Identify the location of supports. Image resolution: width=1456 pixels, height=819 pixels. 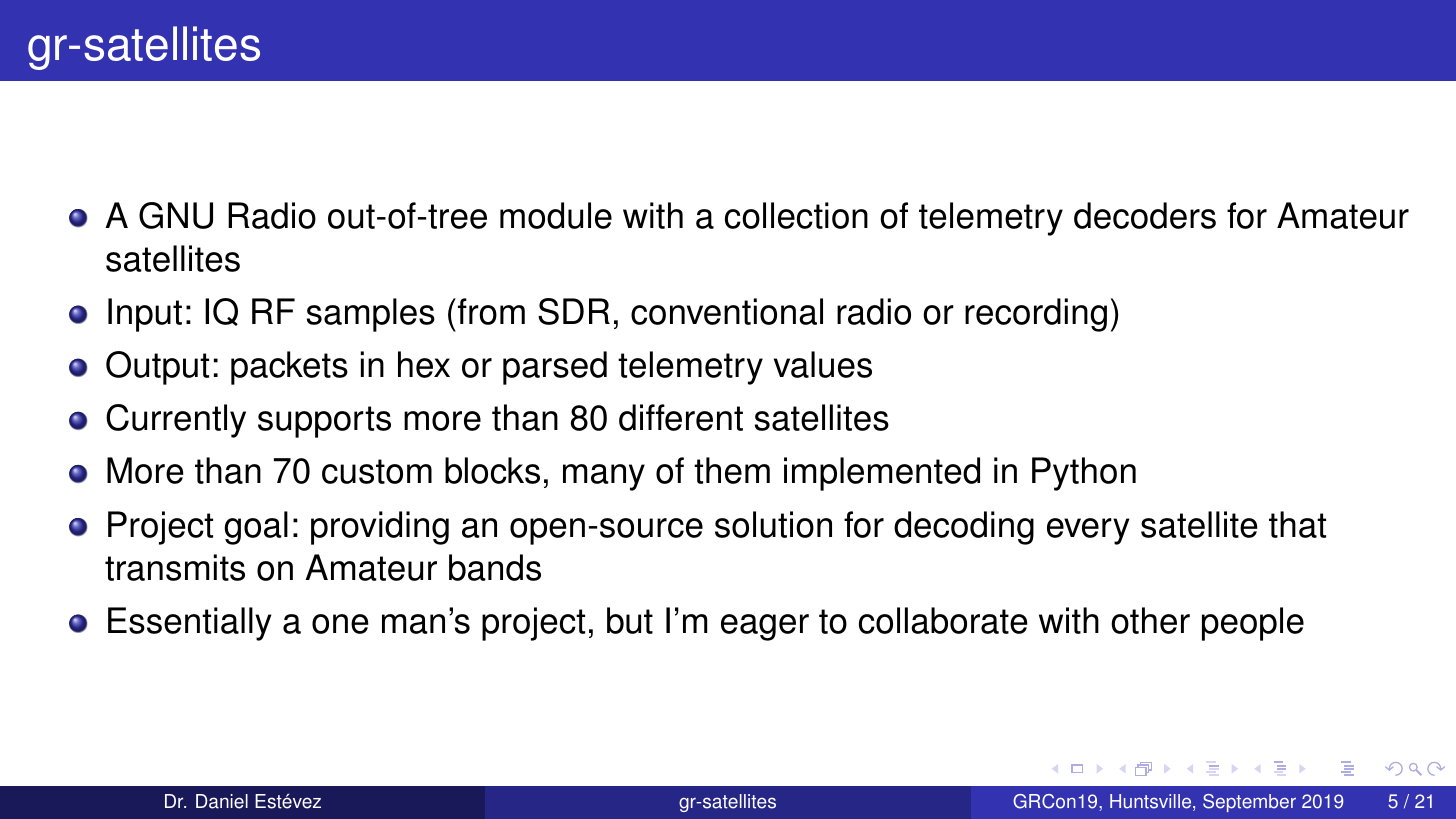
(324, 422).
